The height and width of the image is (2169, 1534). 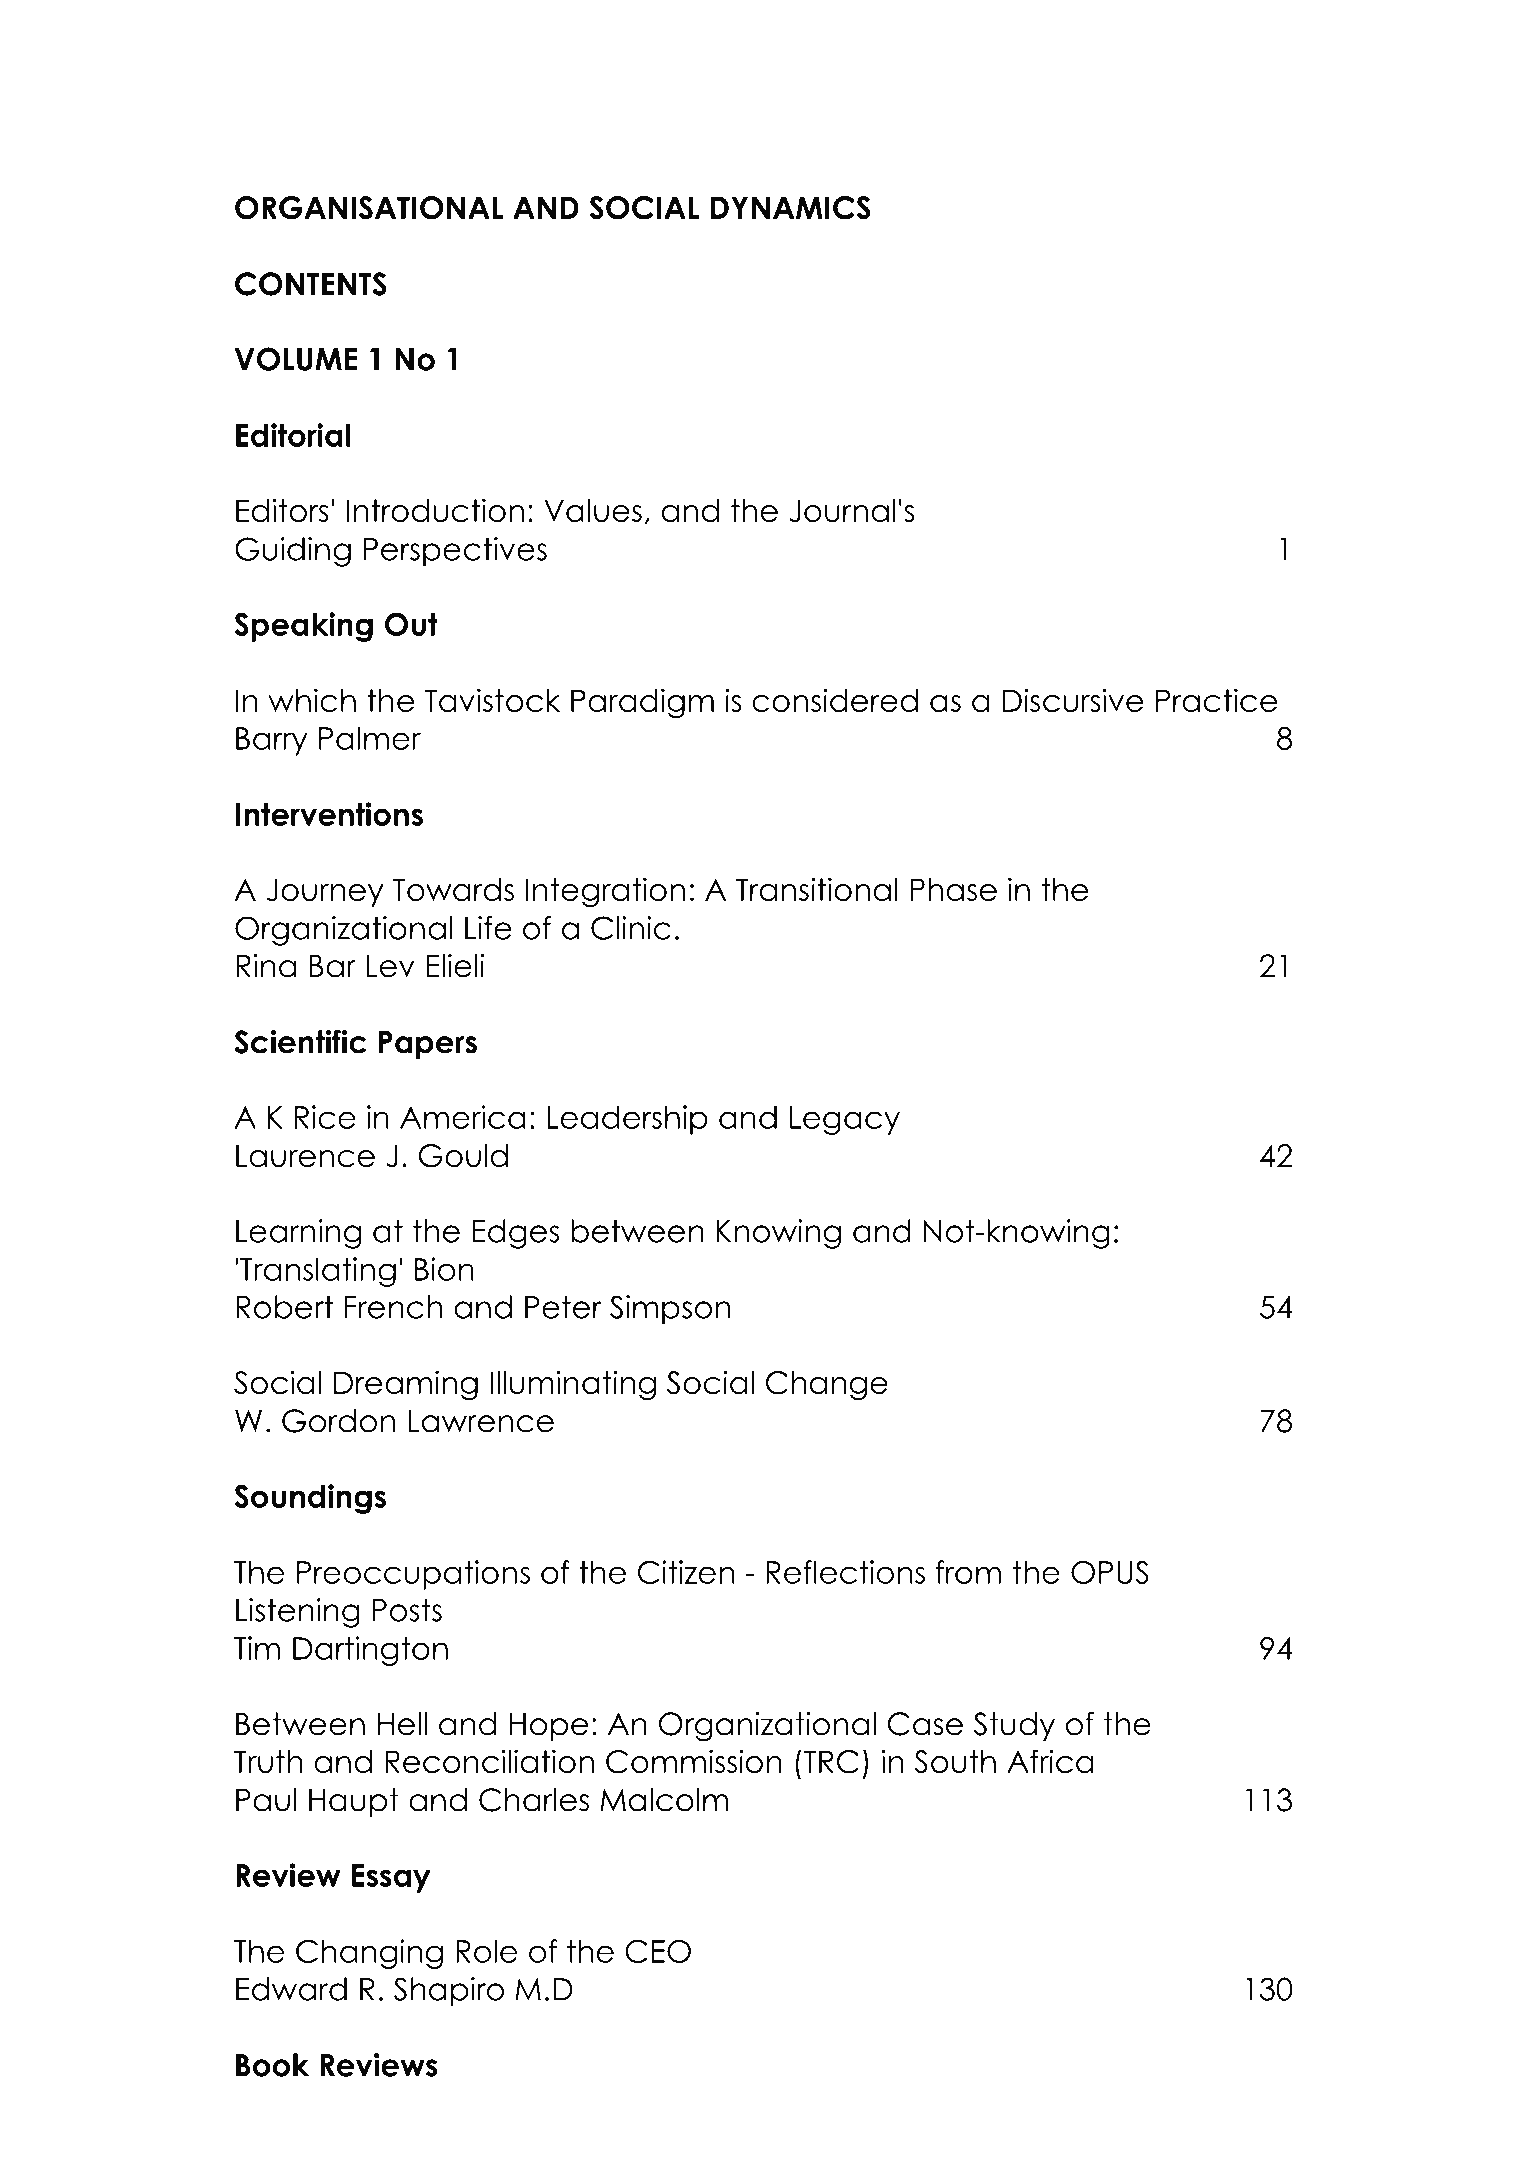 What do you see at coordinates (658, 1951) in the image?
I see `CEO` at bounding box center [658, 1951].
